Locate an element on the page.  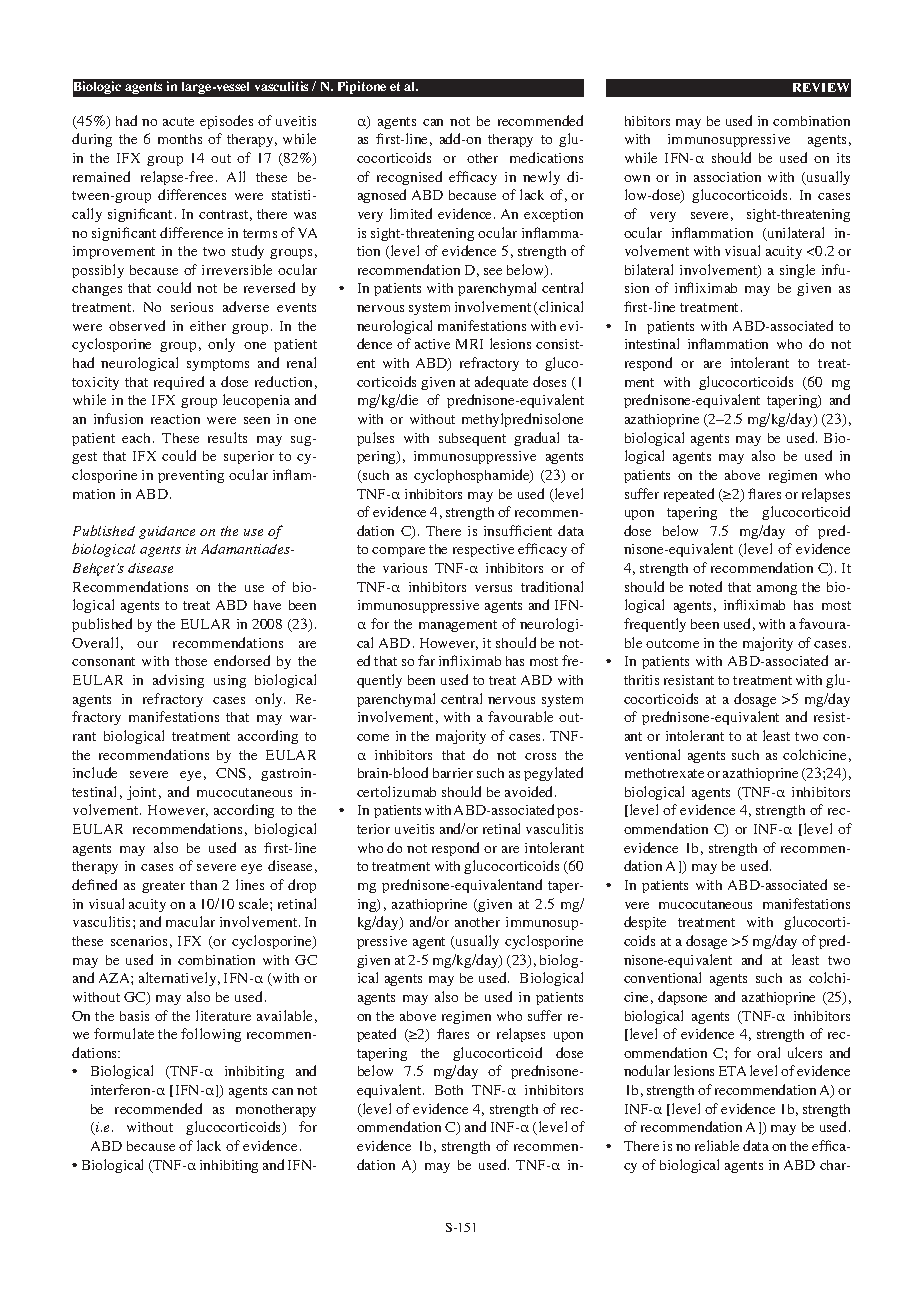
months is located at coordinates (180, 139).
